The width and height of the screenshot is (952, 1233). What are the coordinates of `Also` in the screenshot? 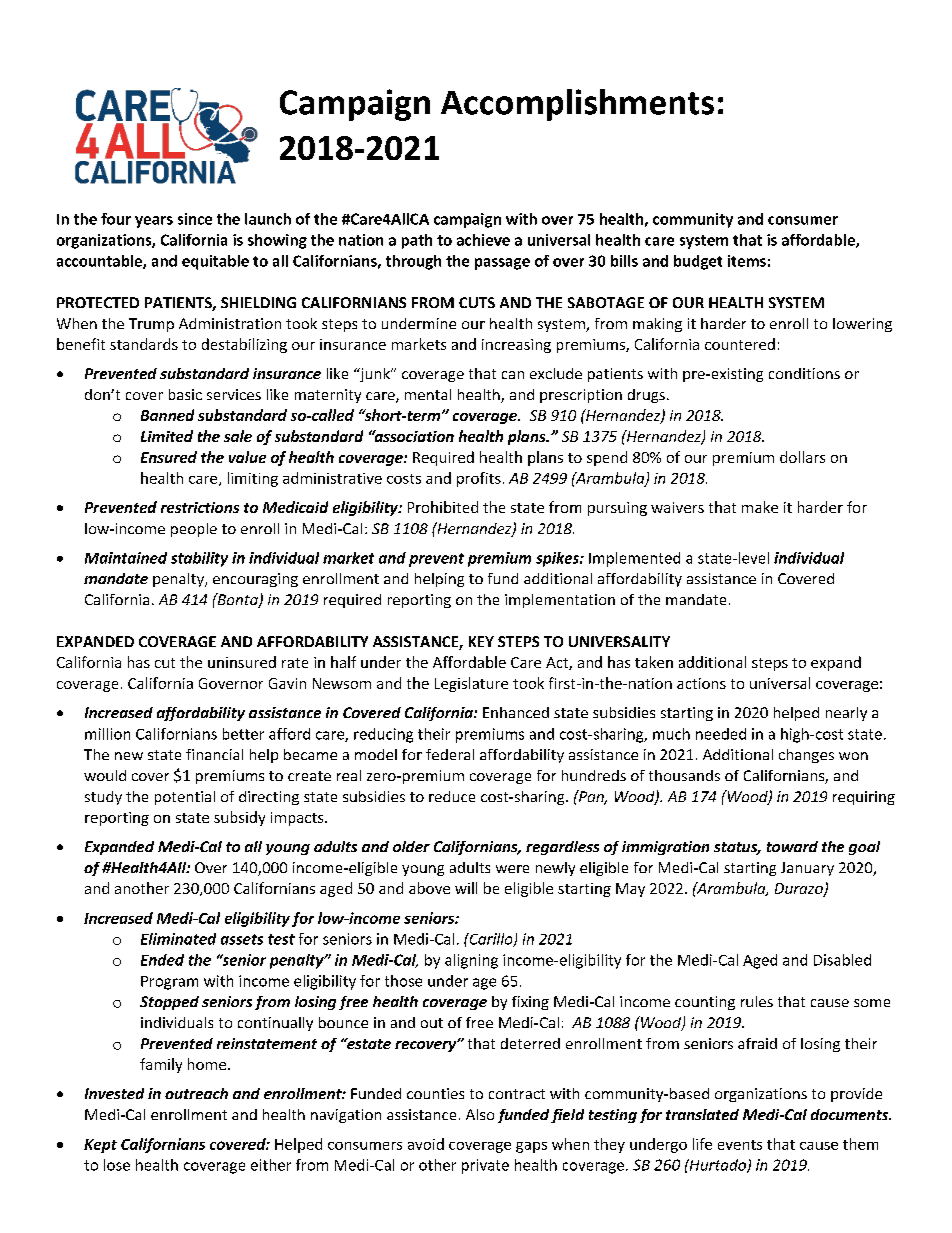 It's located at (480, 1114).
